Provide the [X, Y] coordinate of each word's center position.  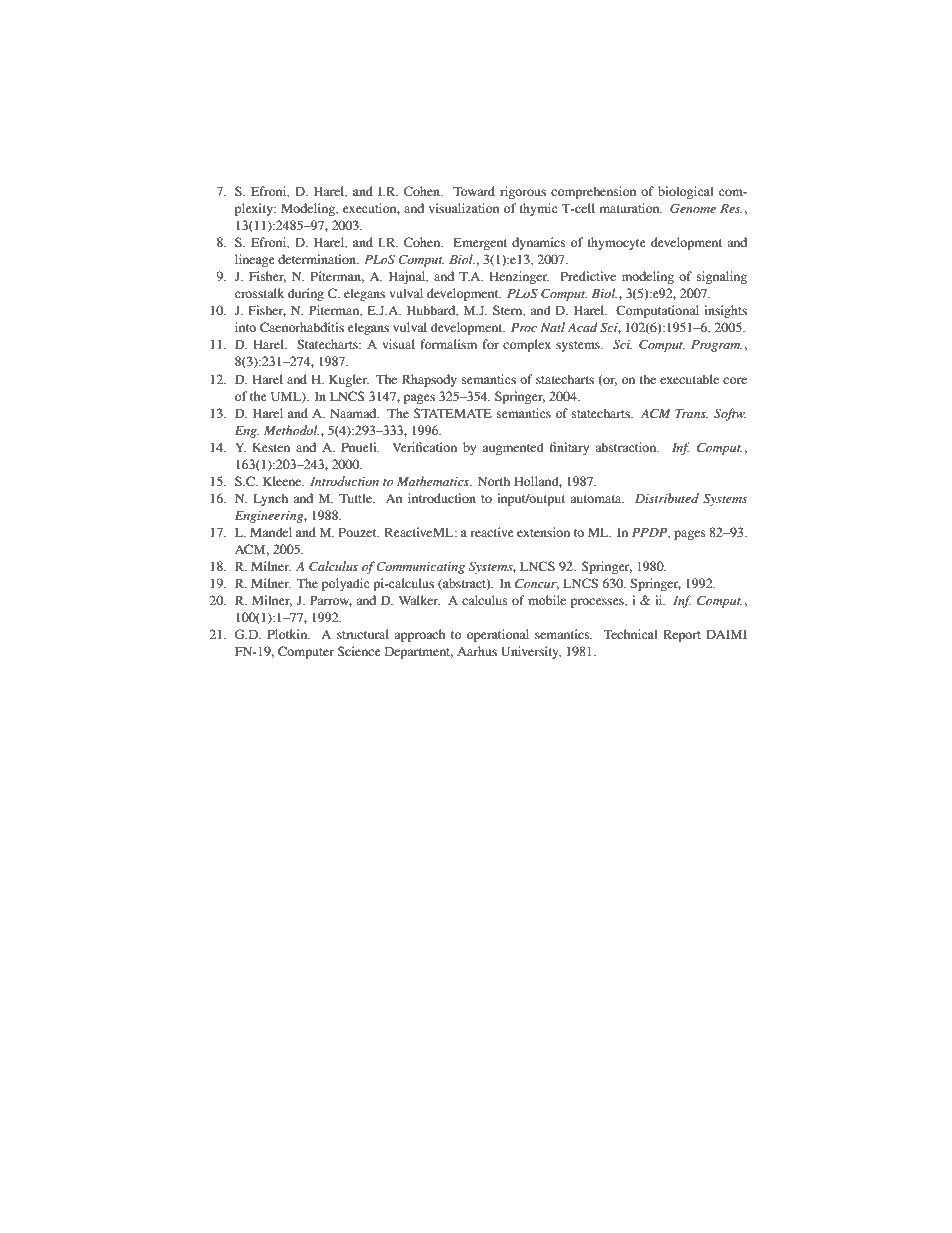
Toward [474, 191]
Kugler [349, 380]
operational [498, 635]
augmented [513, 448]
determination [318, 259]
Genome [693, 208]
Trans [692, 413]
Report [682, 635]
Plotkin [288, 634]
